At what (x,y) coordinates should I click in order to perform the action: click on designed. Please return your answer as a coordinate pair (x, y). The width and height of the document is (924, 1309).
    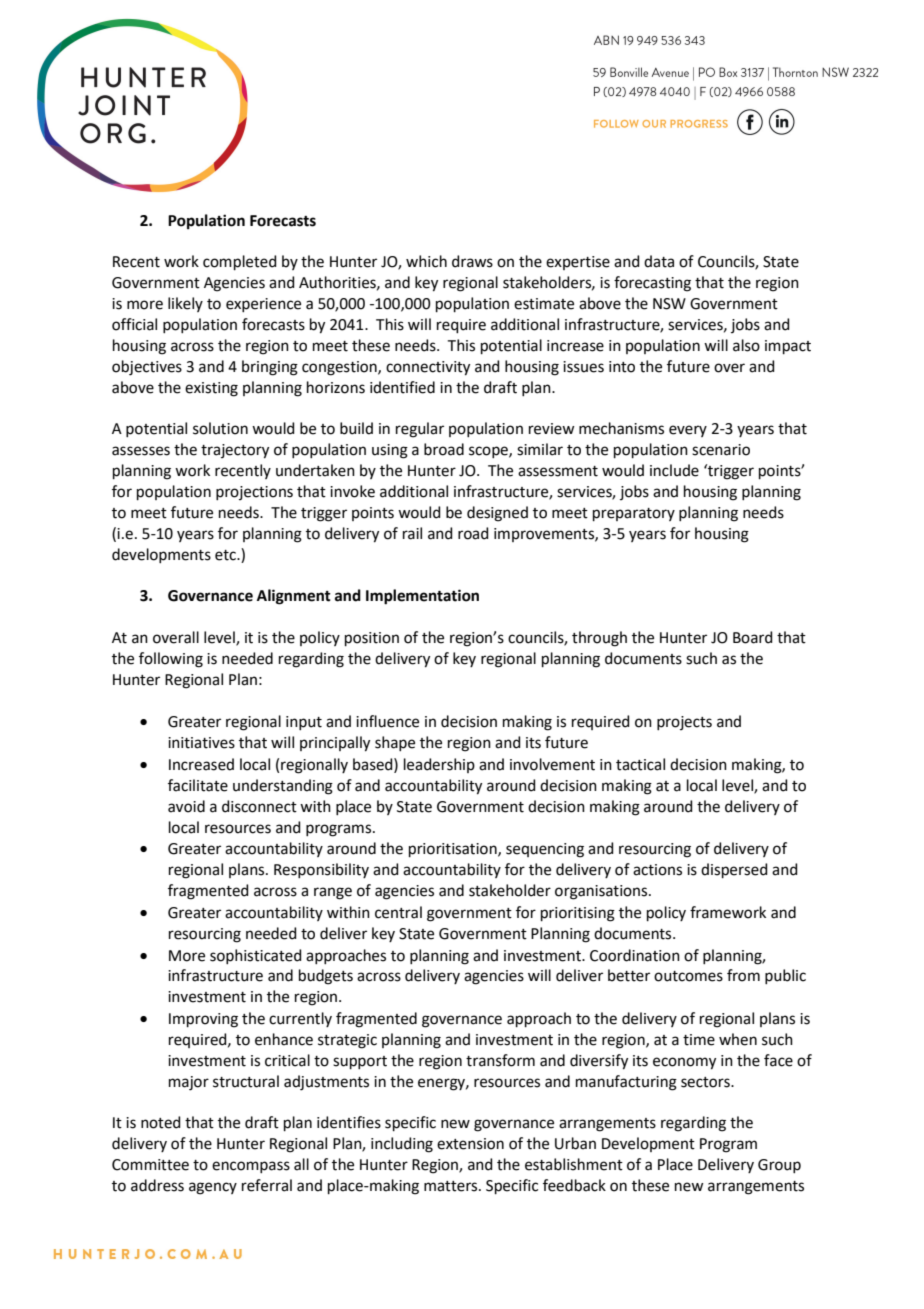
    Looking at the image, I should click on (497, 514).
